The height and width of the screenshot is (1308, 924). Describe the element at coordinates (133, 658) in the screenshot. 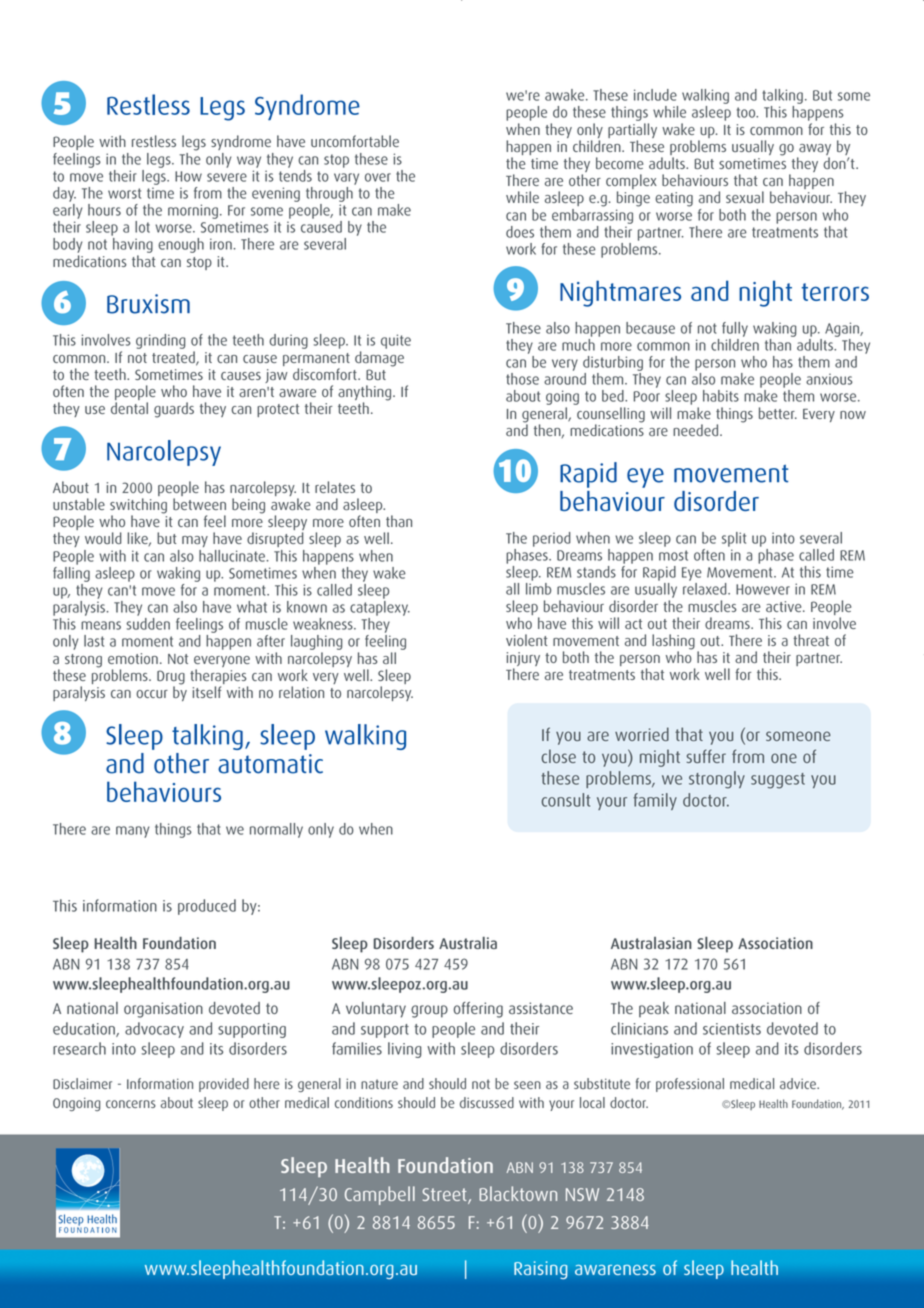

I see `emotion` at that location.
